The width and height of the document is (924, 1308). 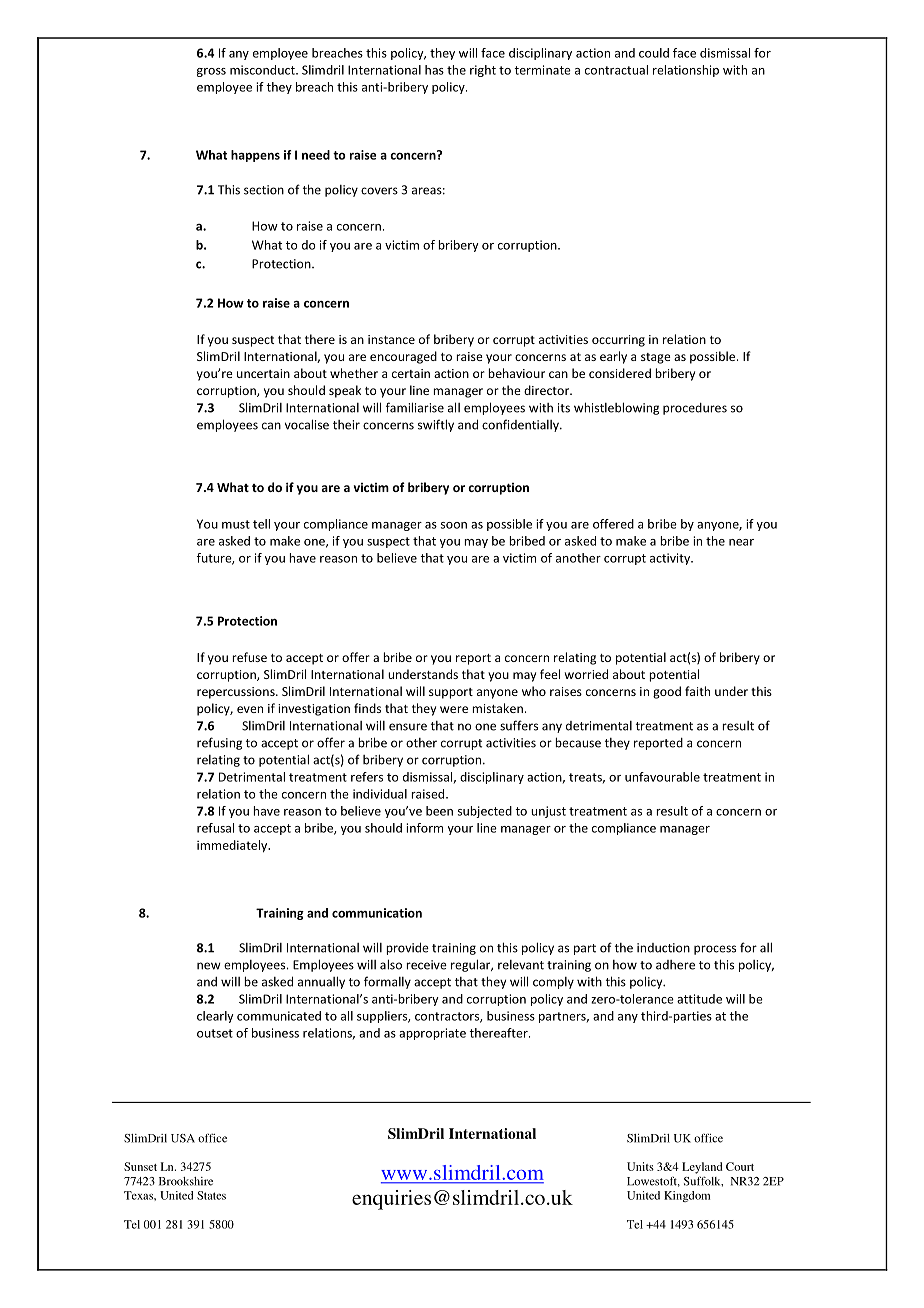 What do you see at coordinates (345, 391) in the document?
I see `speak` at bounding box center [345, 391].
